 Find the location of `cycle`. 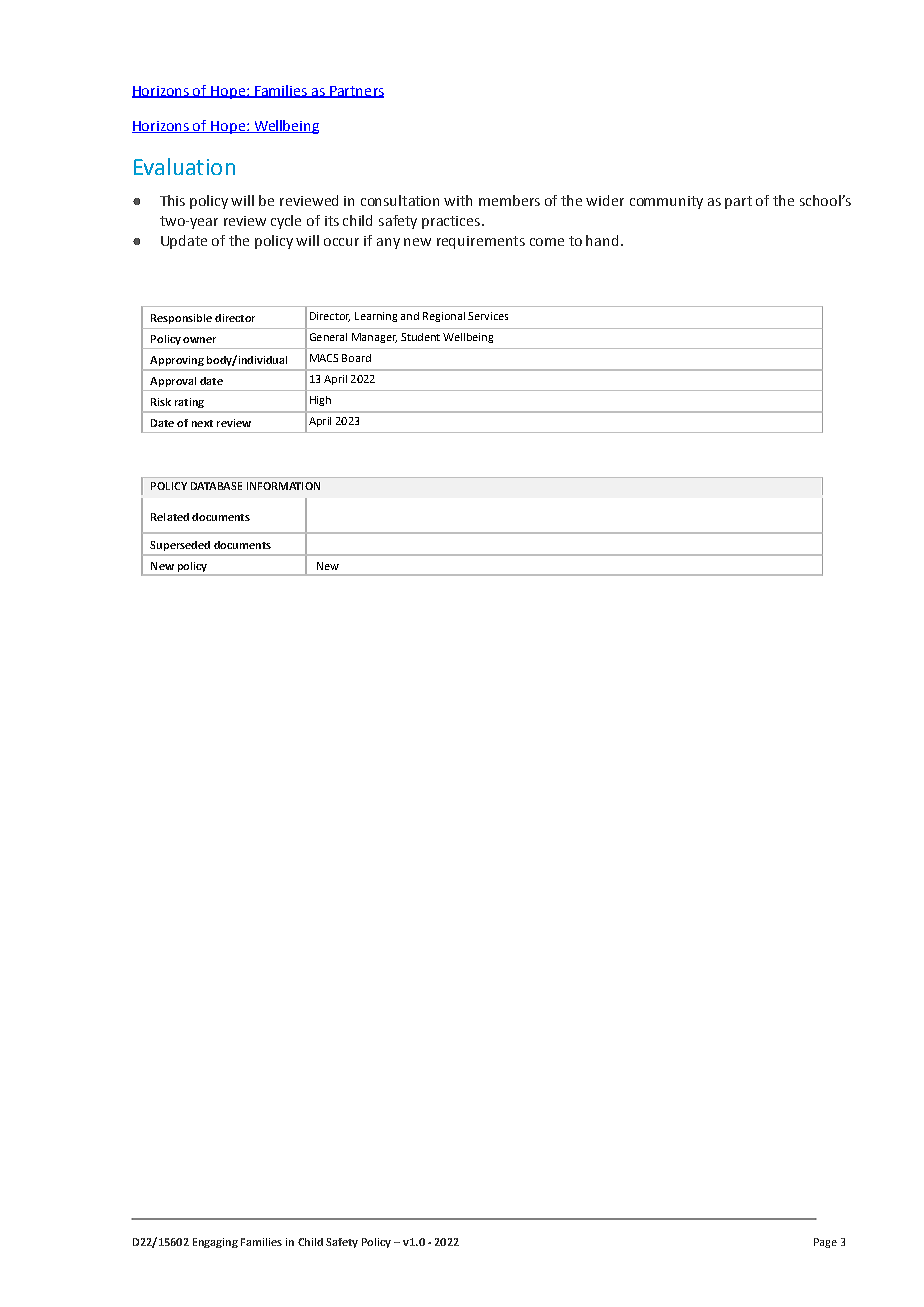

cycle is located at coordinates (286, 222).
